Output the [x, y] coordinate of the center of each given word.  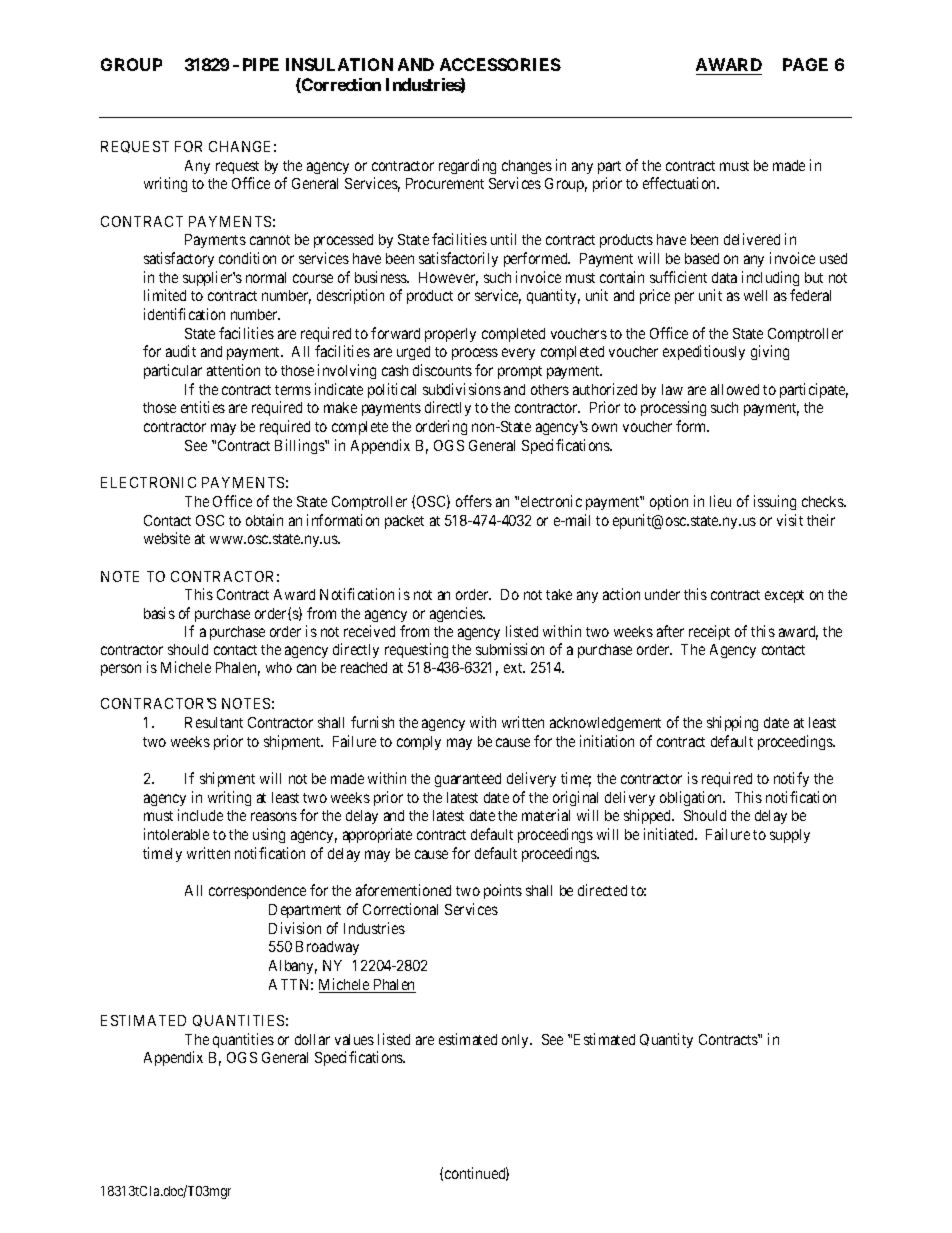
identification [184, 314]
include [200, 815]
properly [450, 335]
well [755, 295]
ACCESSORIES [500, 64]
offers [474, 501]
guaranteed [468, 780]
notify [791, 779]
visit [790, 520]
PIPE [261, 64]
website [167, 538]
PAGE [805, 64]
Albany [293, 967]
